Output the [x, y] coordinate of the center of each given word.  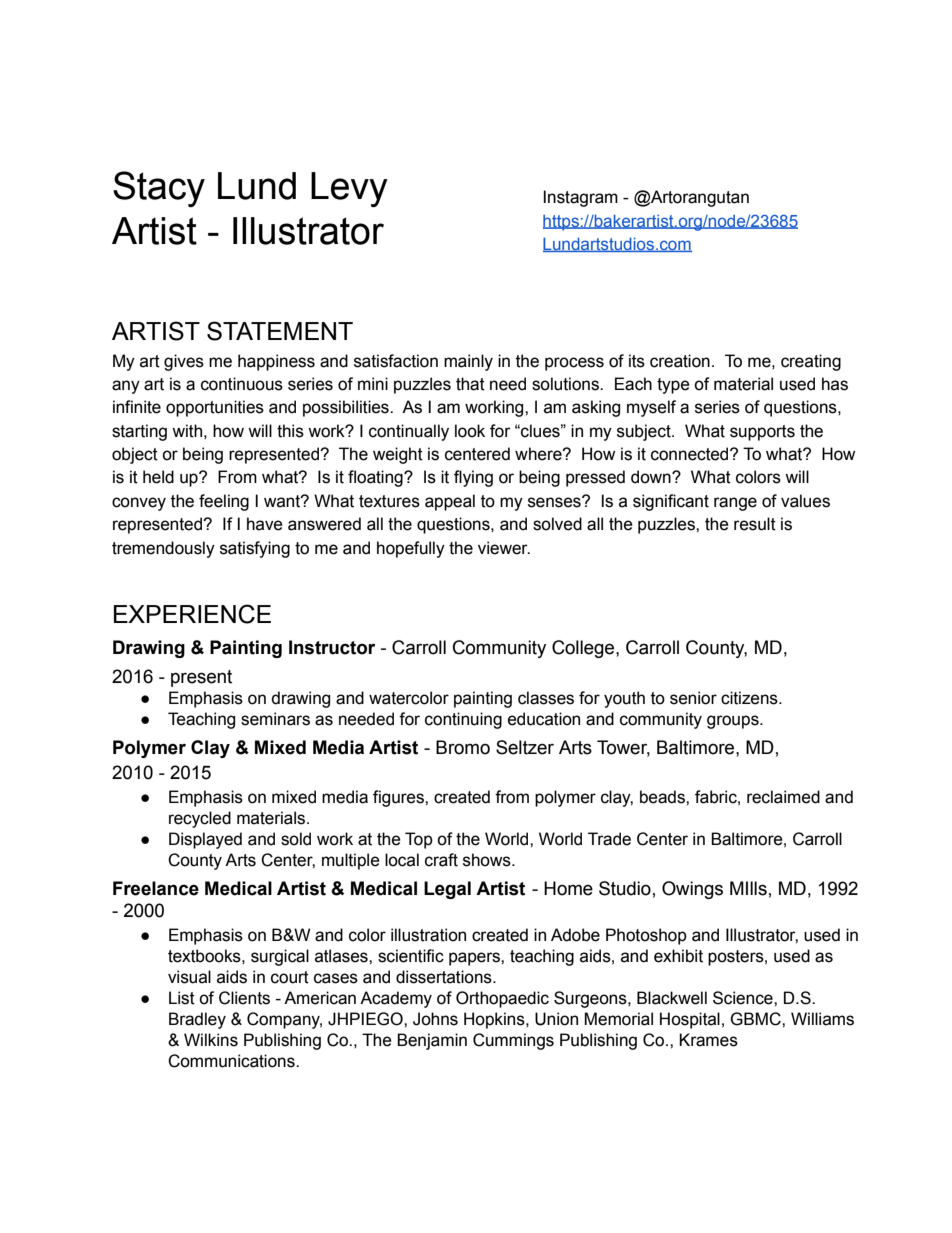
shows [488, 860]
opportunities [215, 408]
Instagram [580, 198]
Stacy [159, 189]
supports [762, 433]
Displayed [205, 840]
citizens [750, 698]
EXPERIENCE [192, 614]
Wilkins [211, 1040]
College [584, 649]
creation [680, 361]
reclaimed [783, 797]
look [470, 431]
